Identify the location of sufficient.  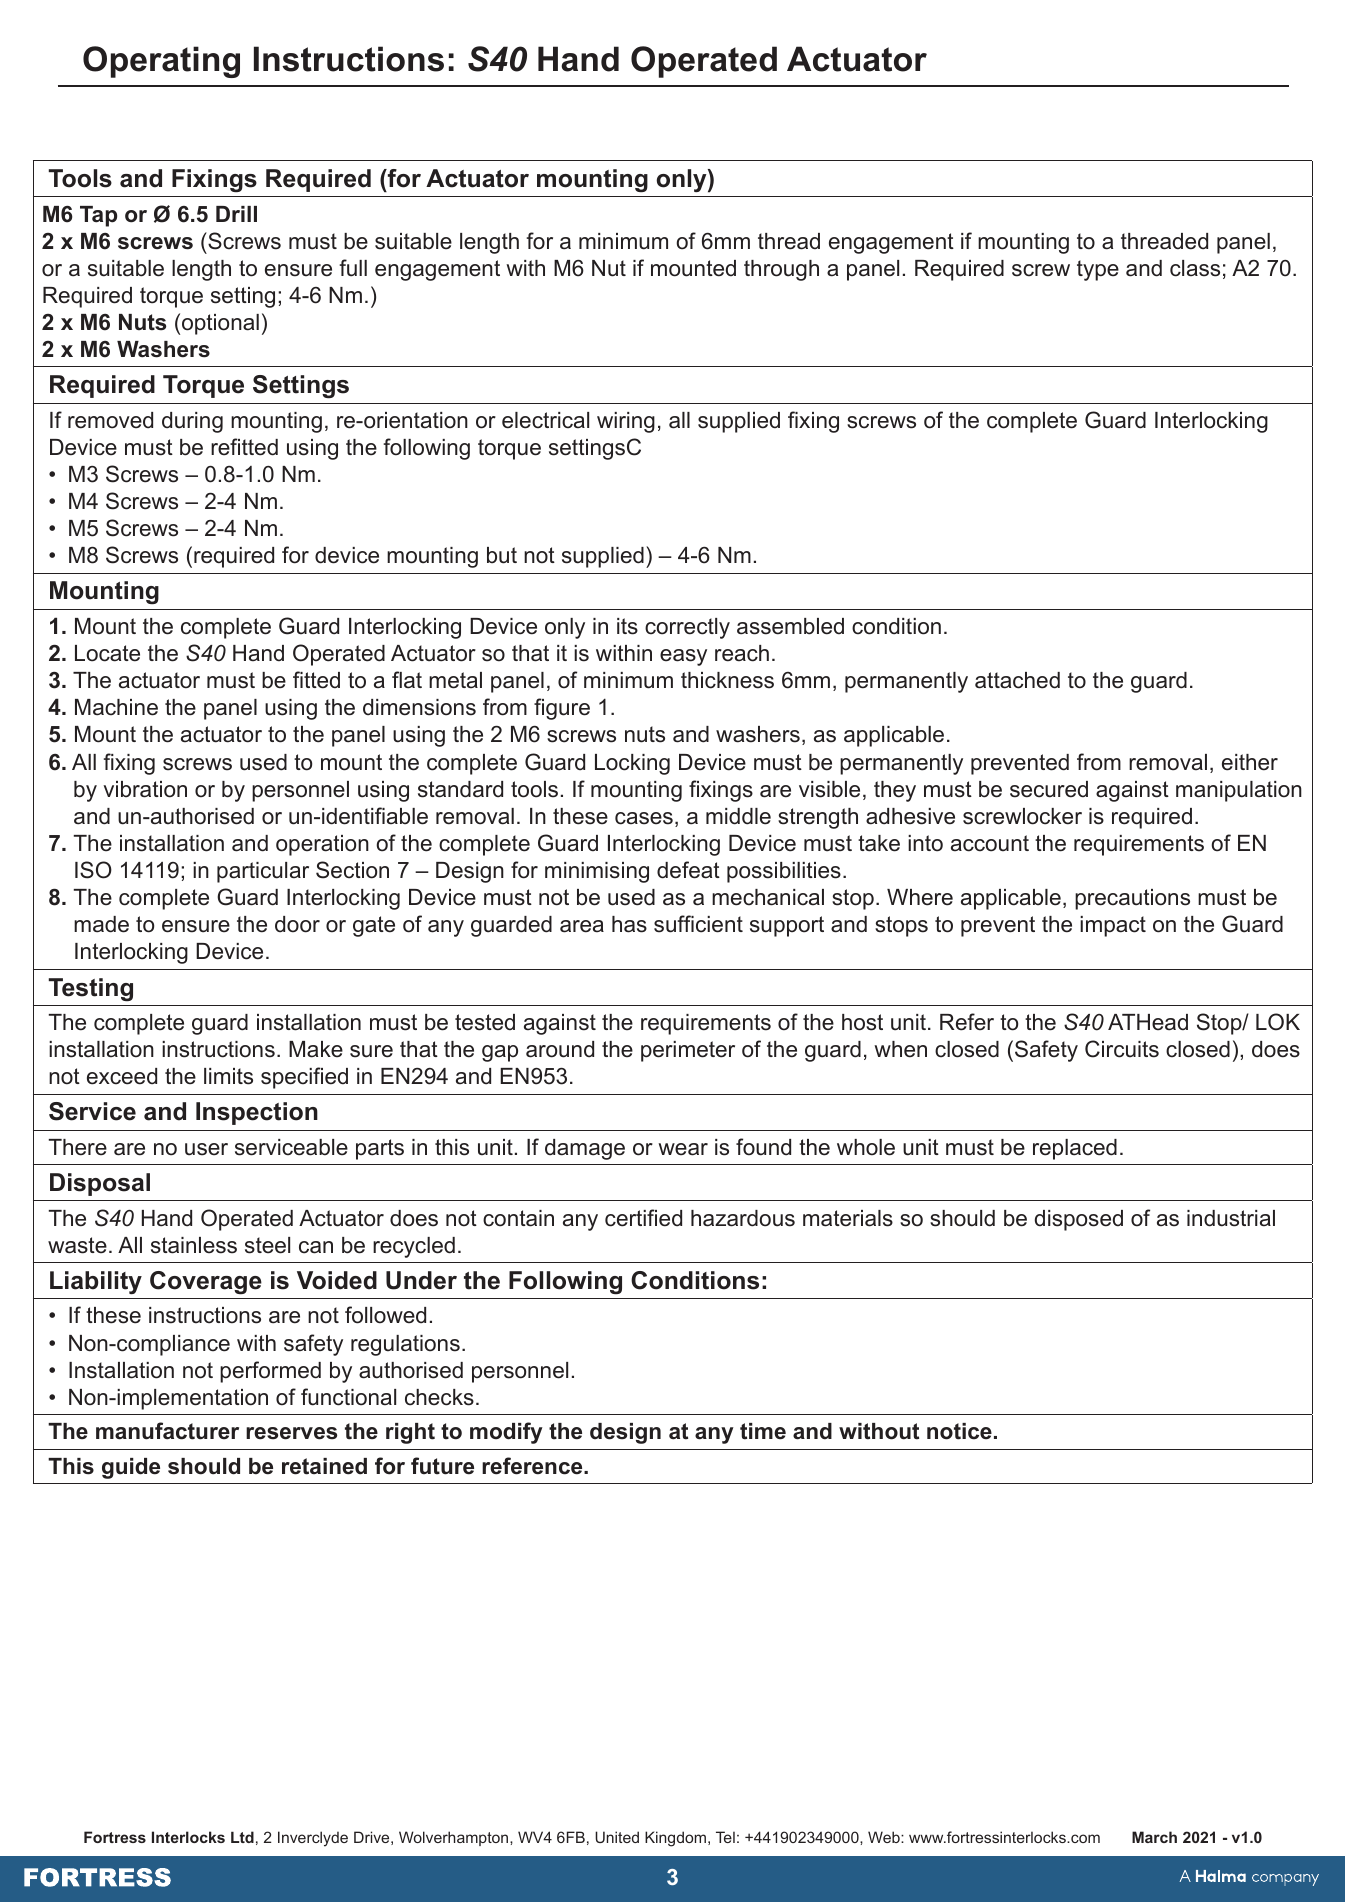
(698, 924).
